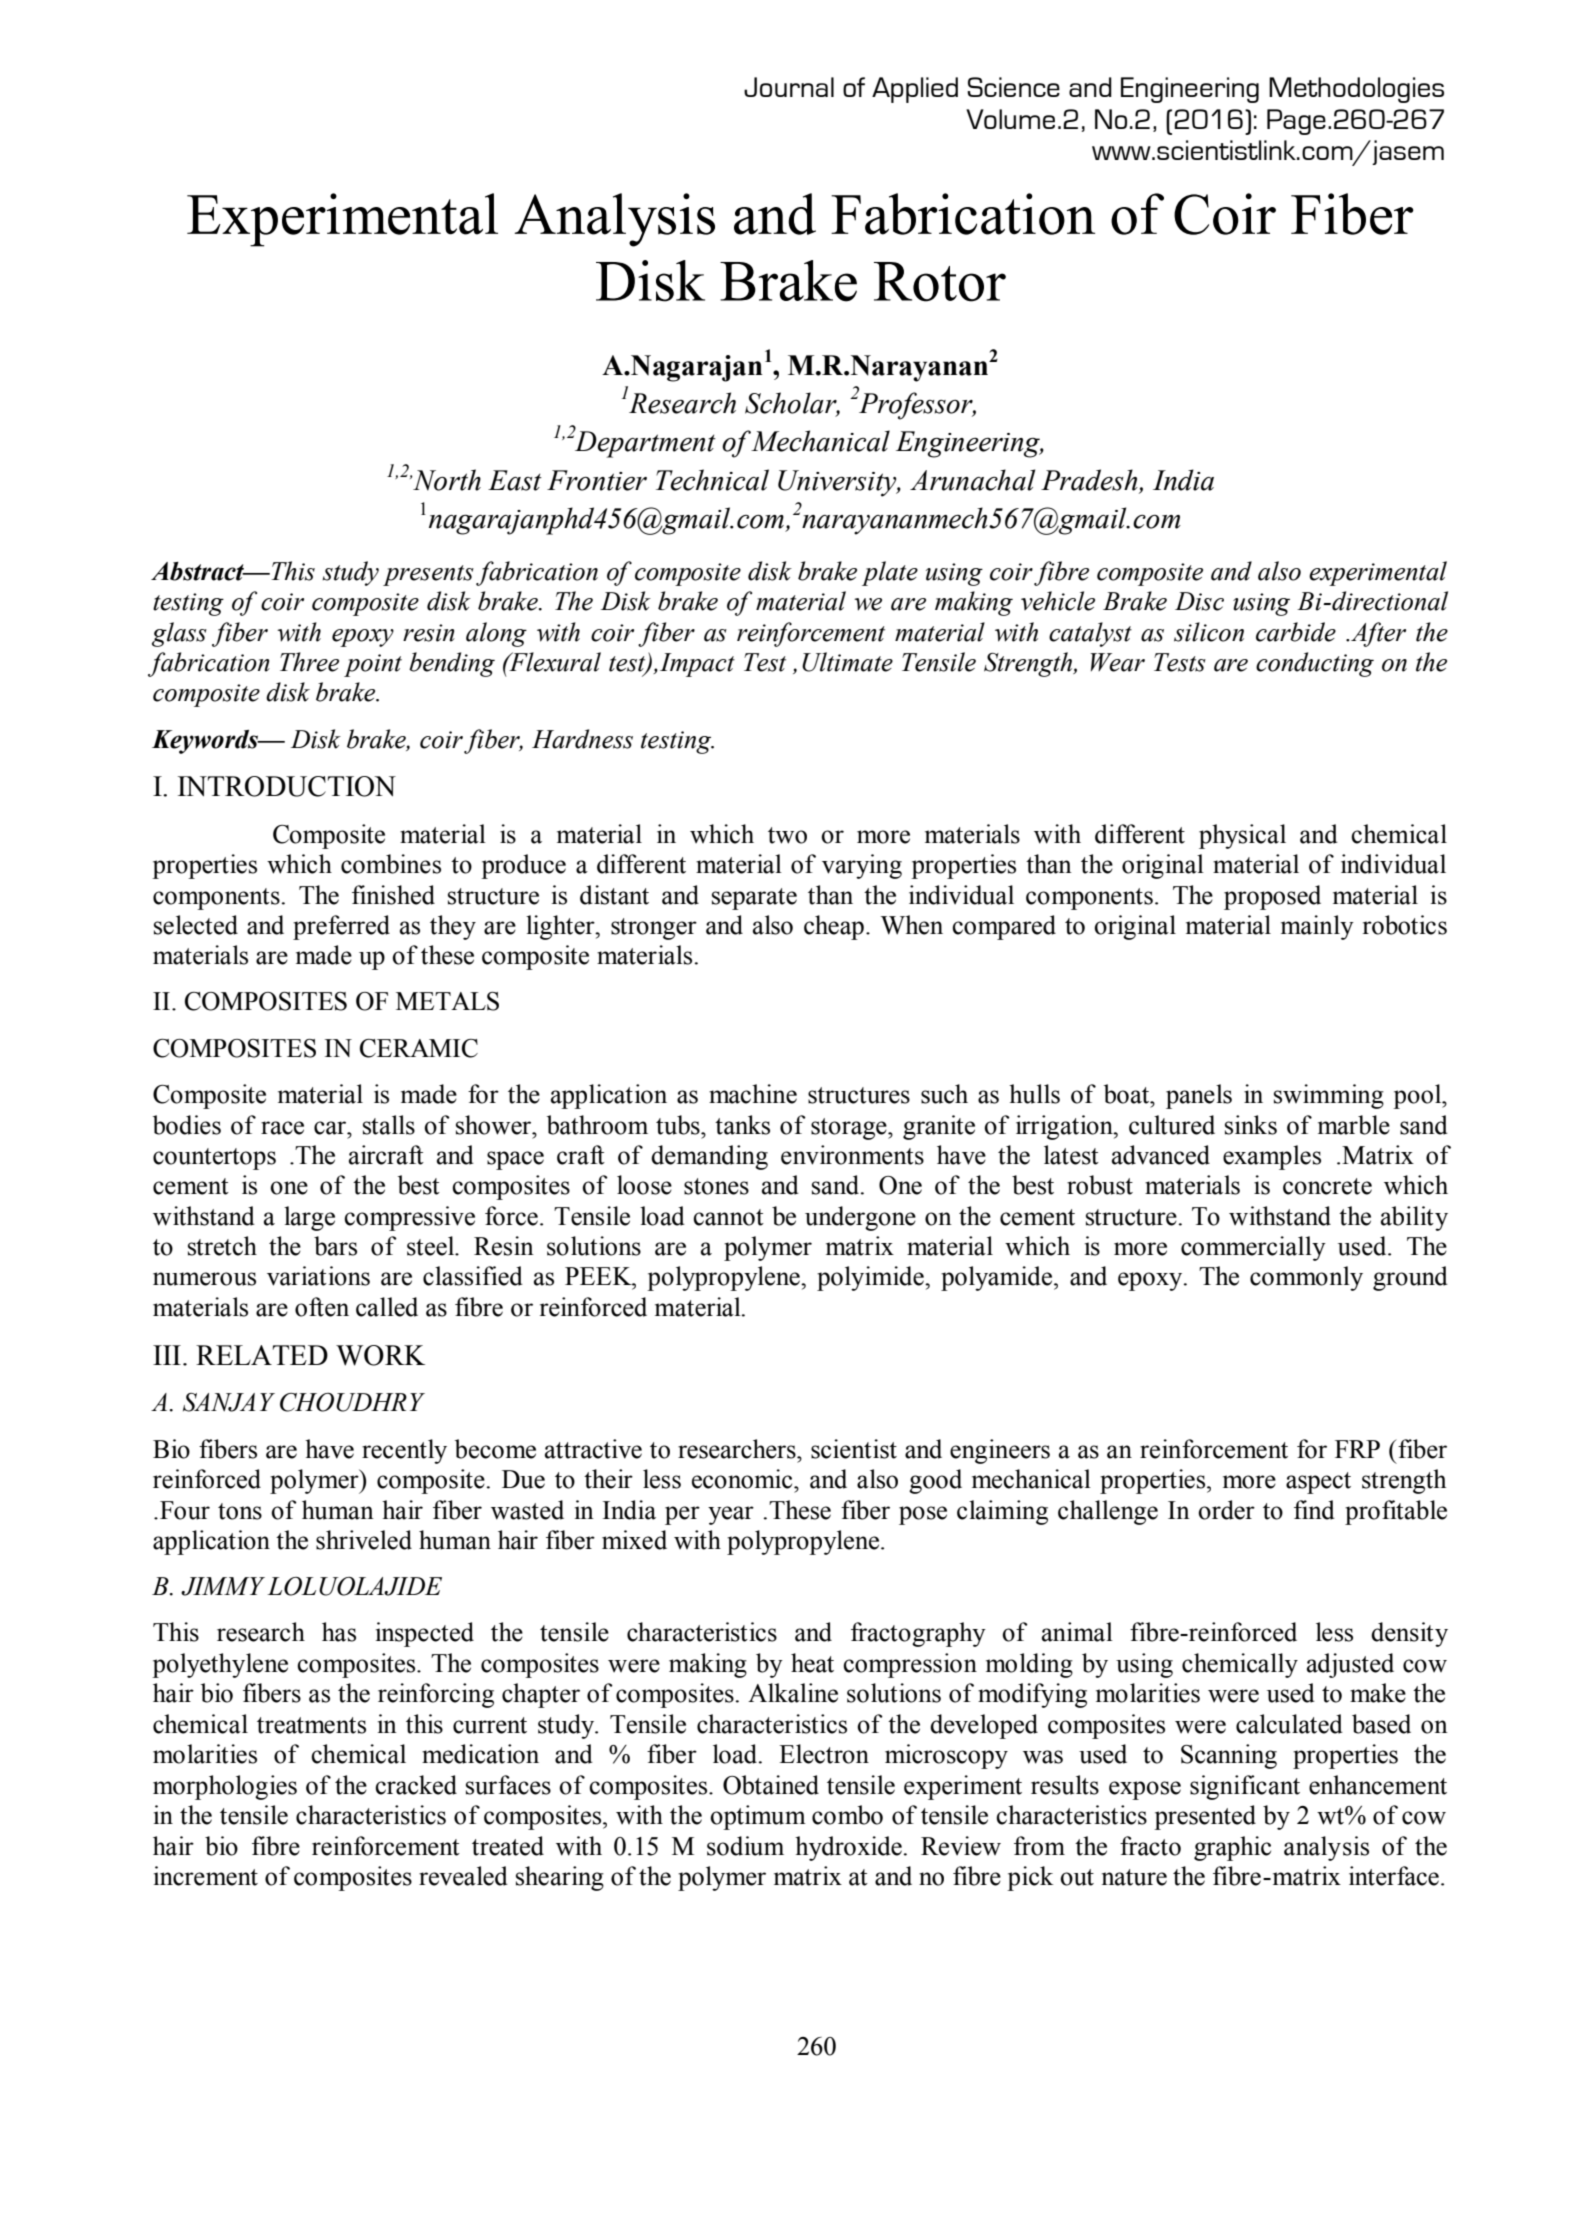 This screenshot has width=1574, height=2226. Describe the element at coordinates (1199, 601) in the screenshot. I see `Disc` at that location.
